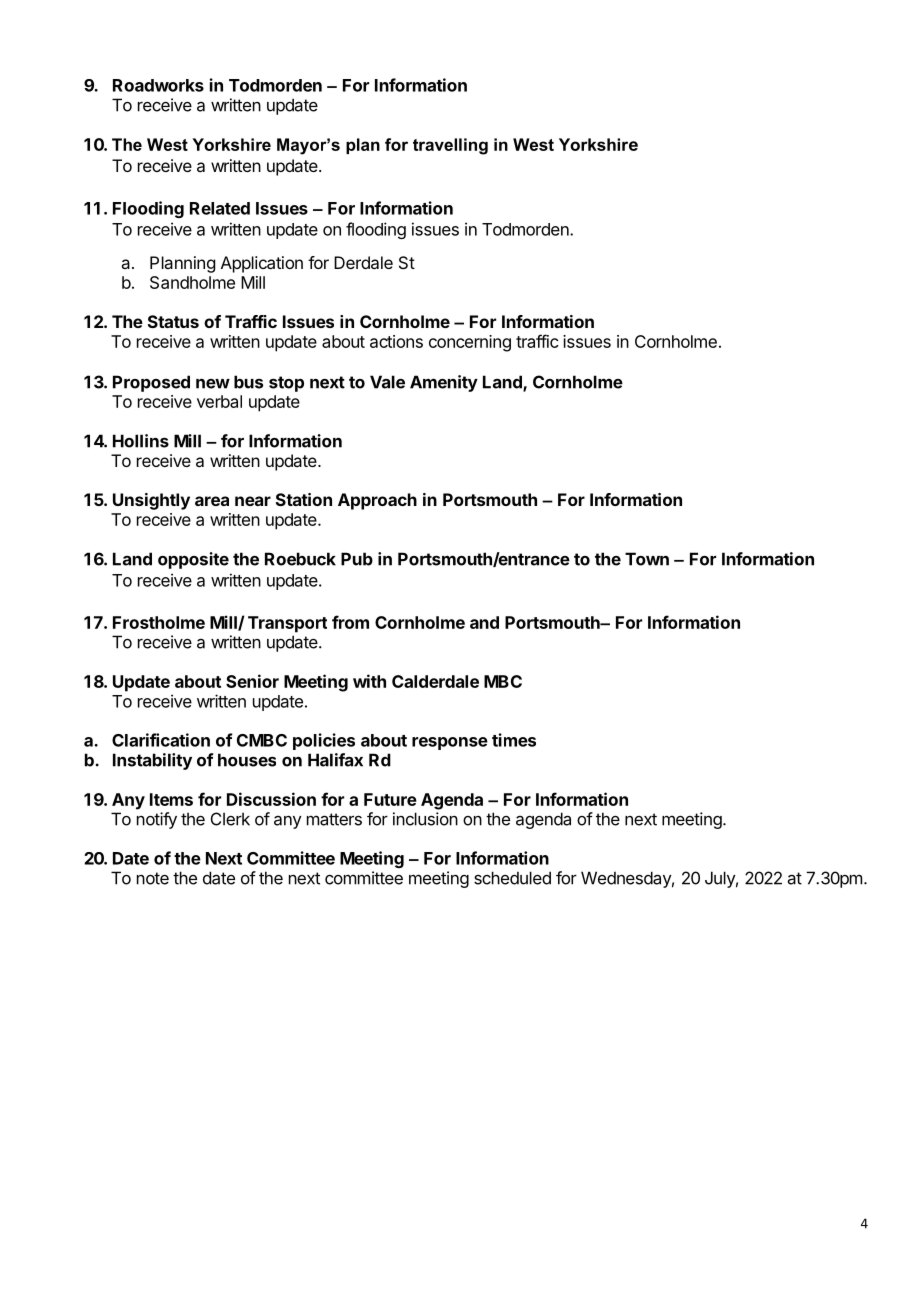 This page has width=924, height=1308. What do you see at coordinates (470, 343) in the page?
I see `concerning` at bounding box center [470, 343].
